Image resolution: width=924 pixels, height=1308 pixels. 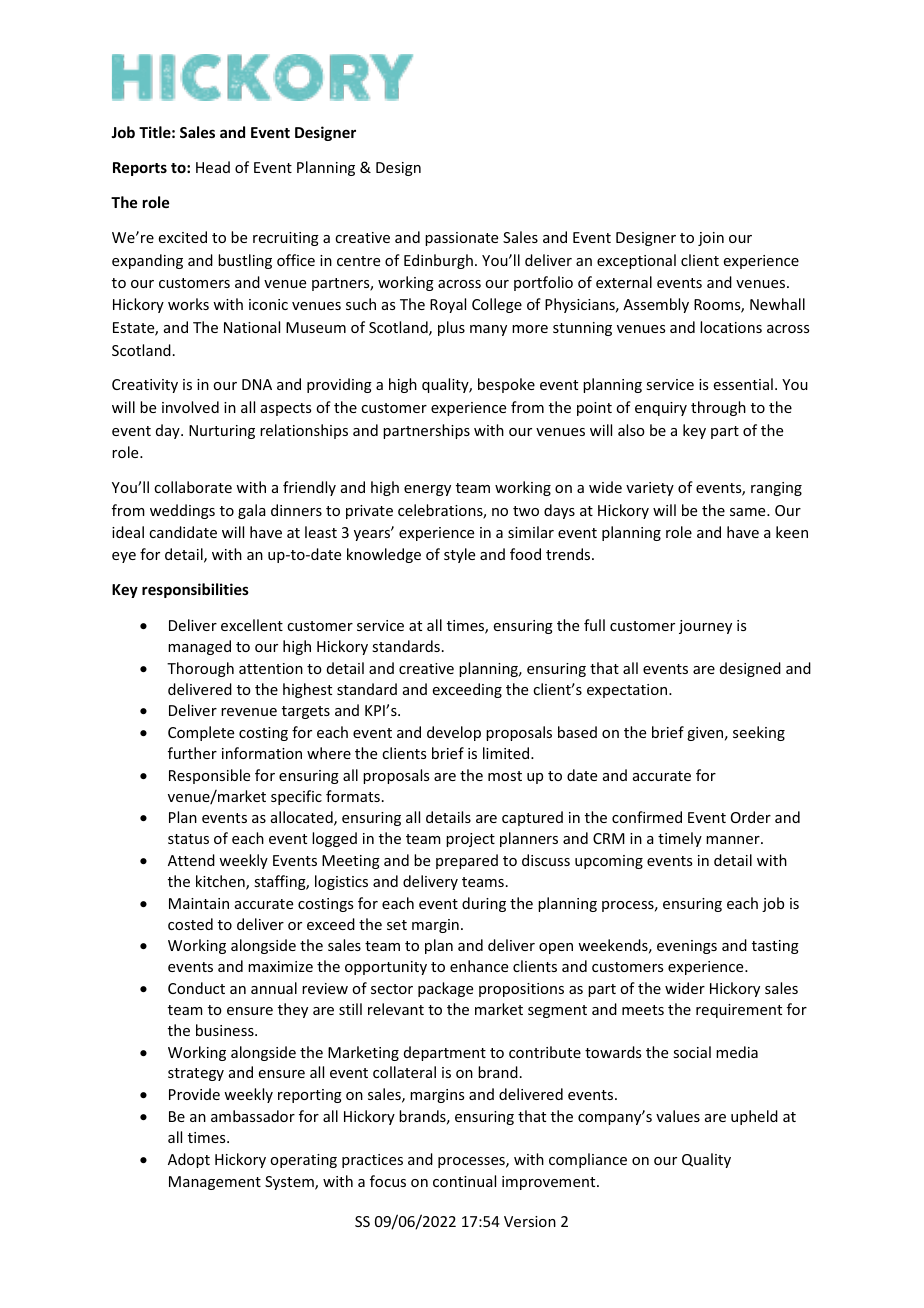 I want to click on responsibilities, so click(x=195, y=590).
